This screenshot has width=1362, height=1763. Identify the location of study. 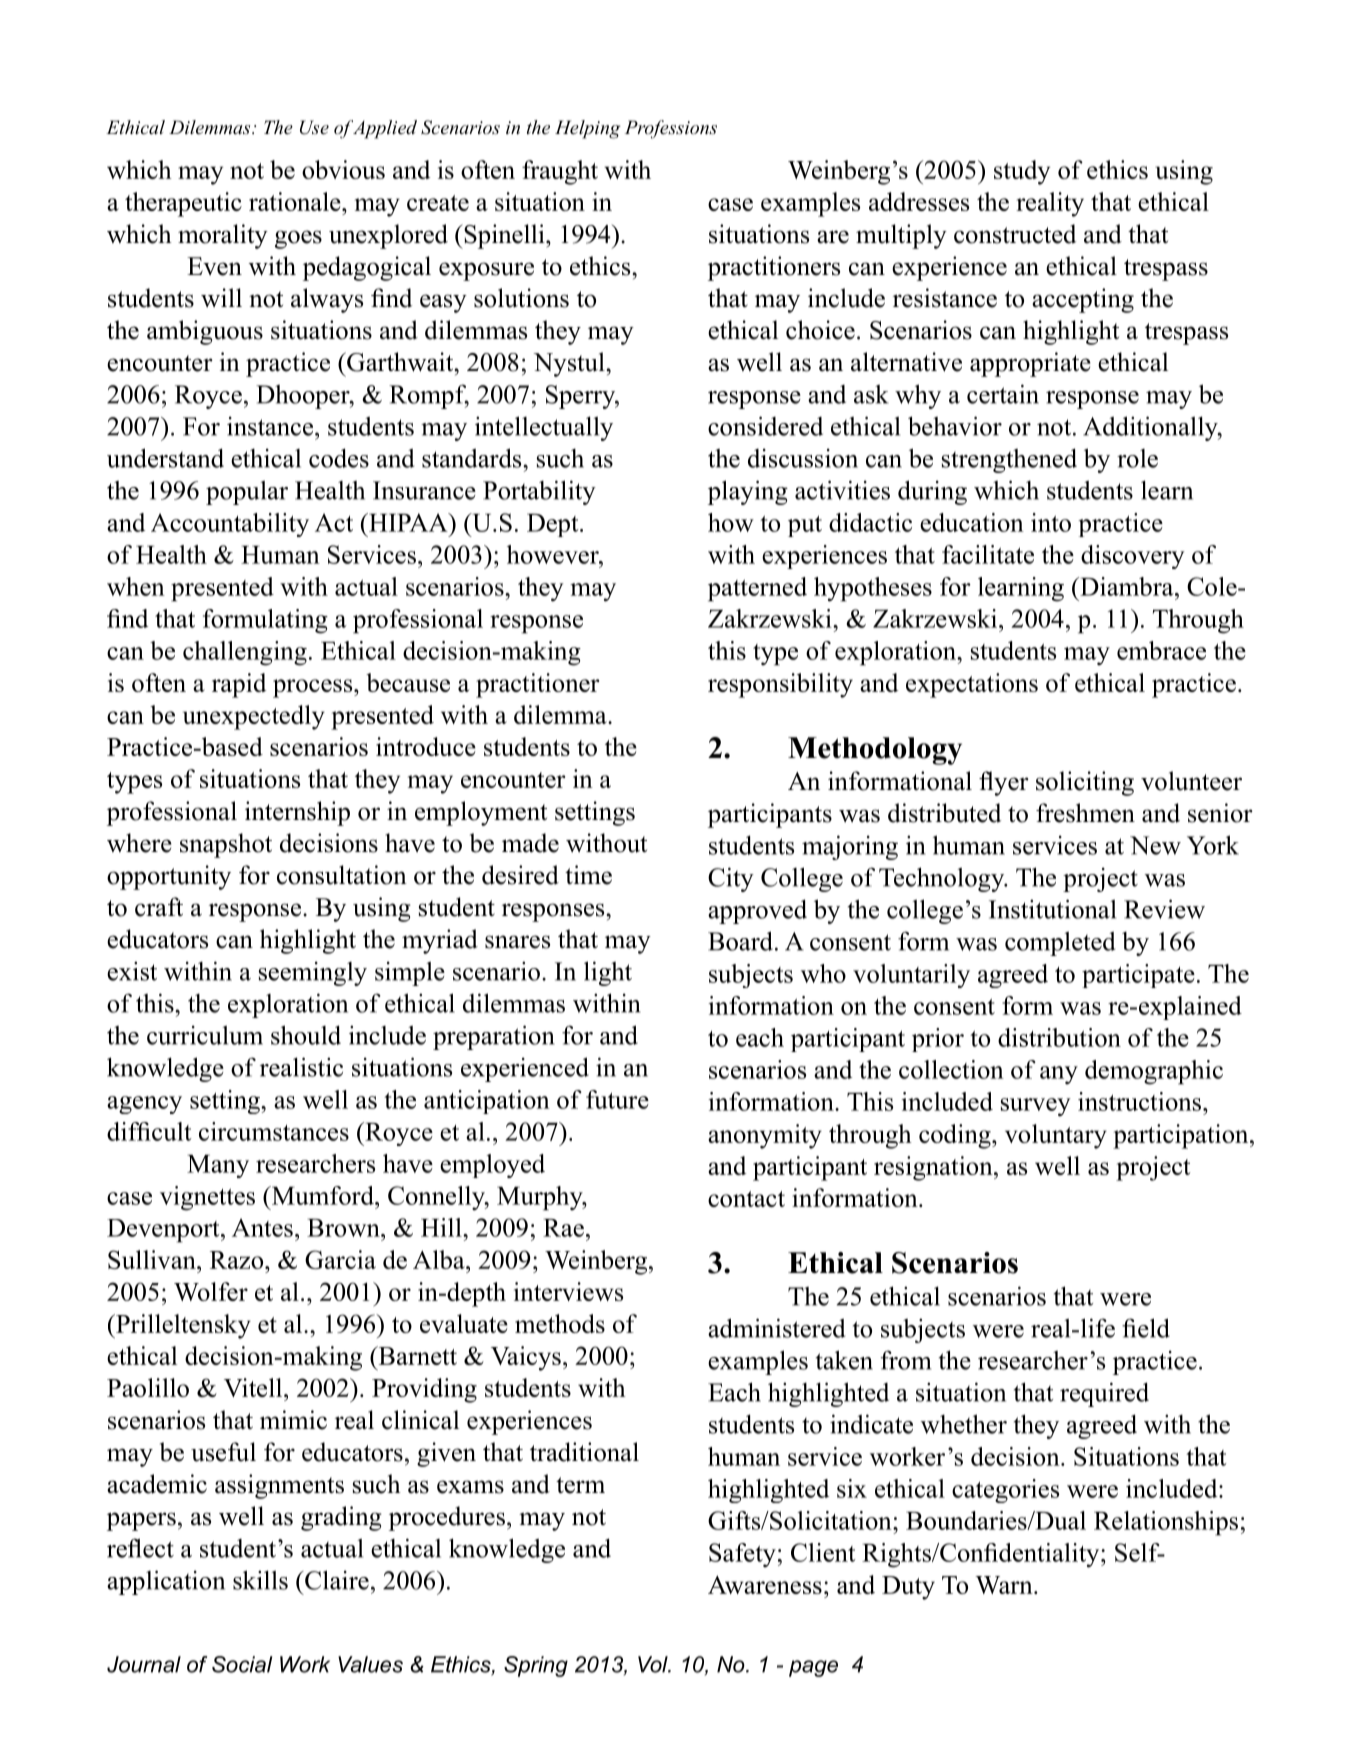
(1022, 172).
